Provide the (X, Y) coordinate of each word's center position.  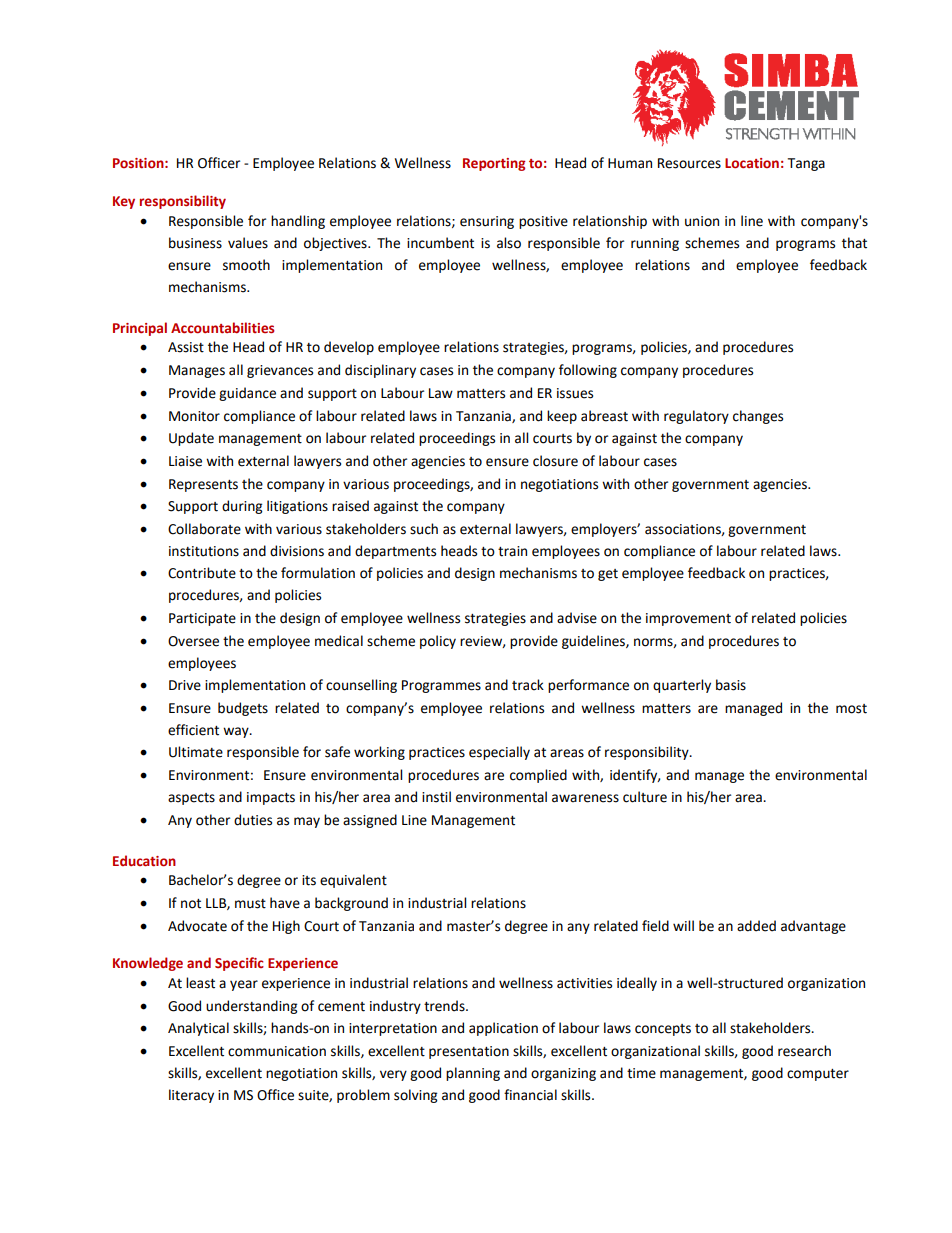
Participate (202, 619)
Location (752, 163)
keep (562, 417)
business (195, 243)
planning (473, 1074)
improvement (688, 619)
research (804, 1051)
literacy (191, 1096)
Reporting (494, 164)
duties (253, 820)
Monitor (194, 416)
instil (436, 797)
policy (438, 642)
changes (758, 417)
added (756, 926)
